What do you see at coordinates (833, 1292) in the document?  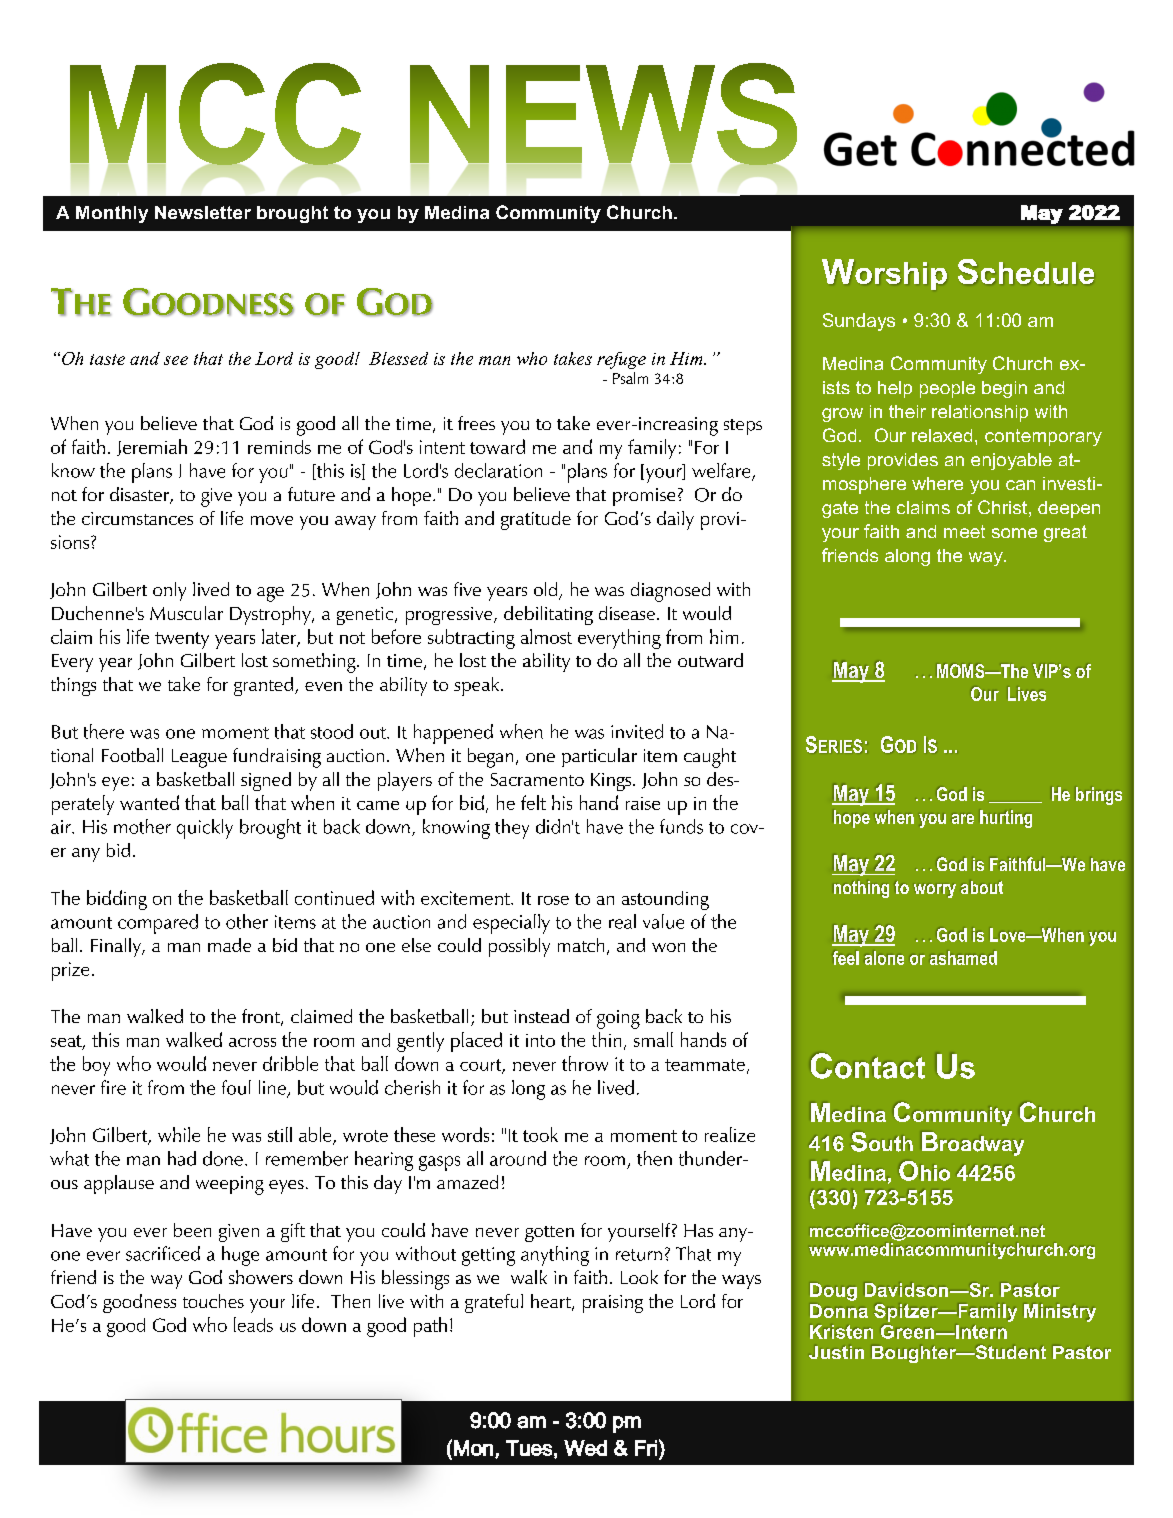 I see `Doug` at bounding box center [833, 1292].
